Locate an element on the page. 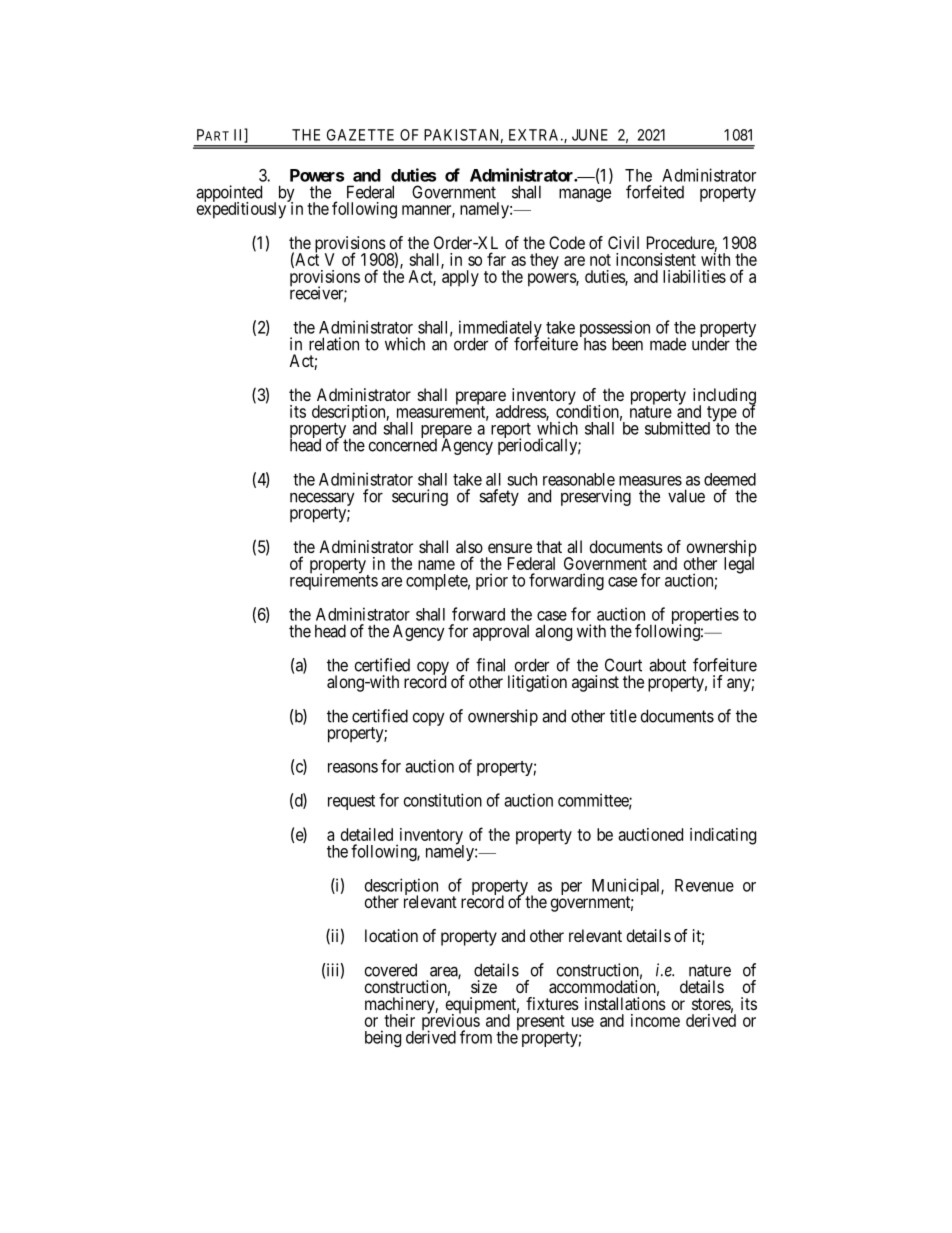 The height and width of the document is (1233, 952). appointed is located at coordinates (229, 194).
